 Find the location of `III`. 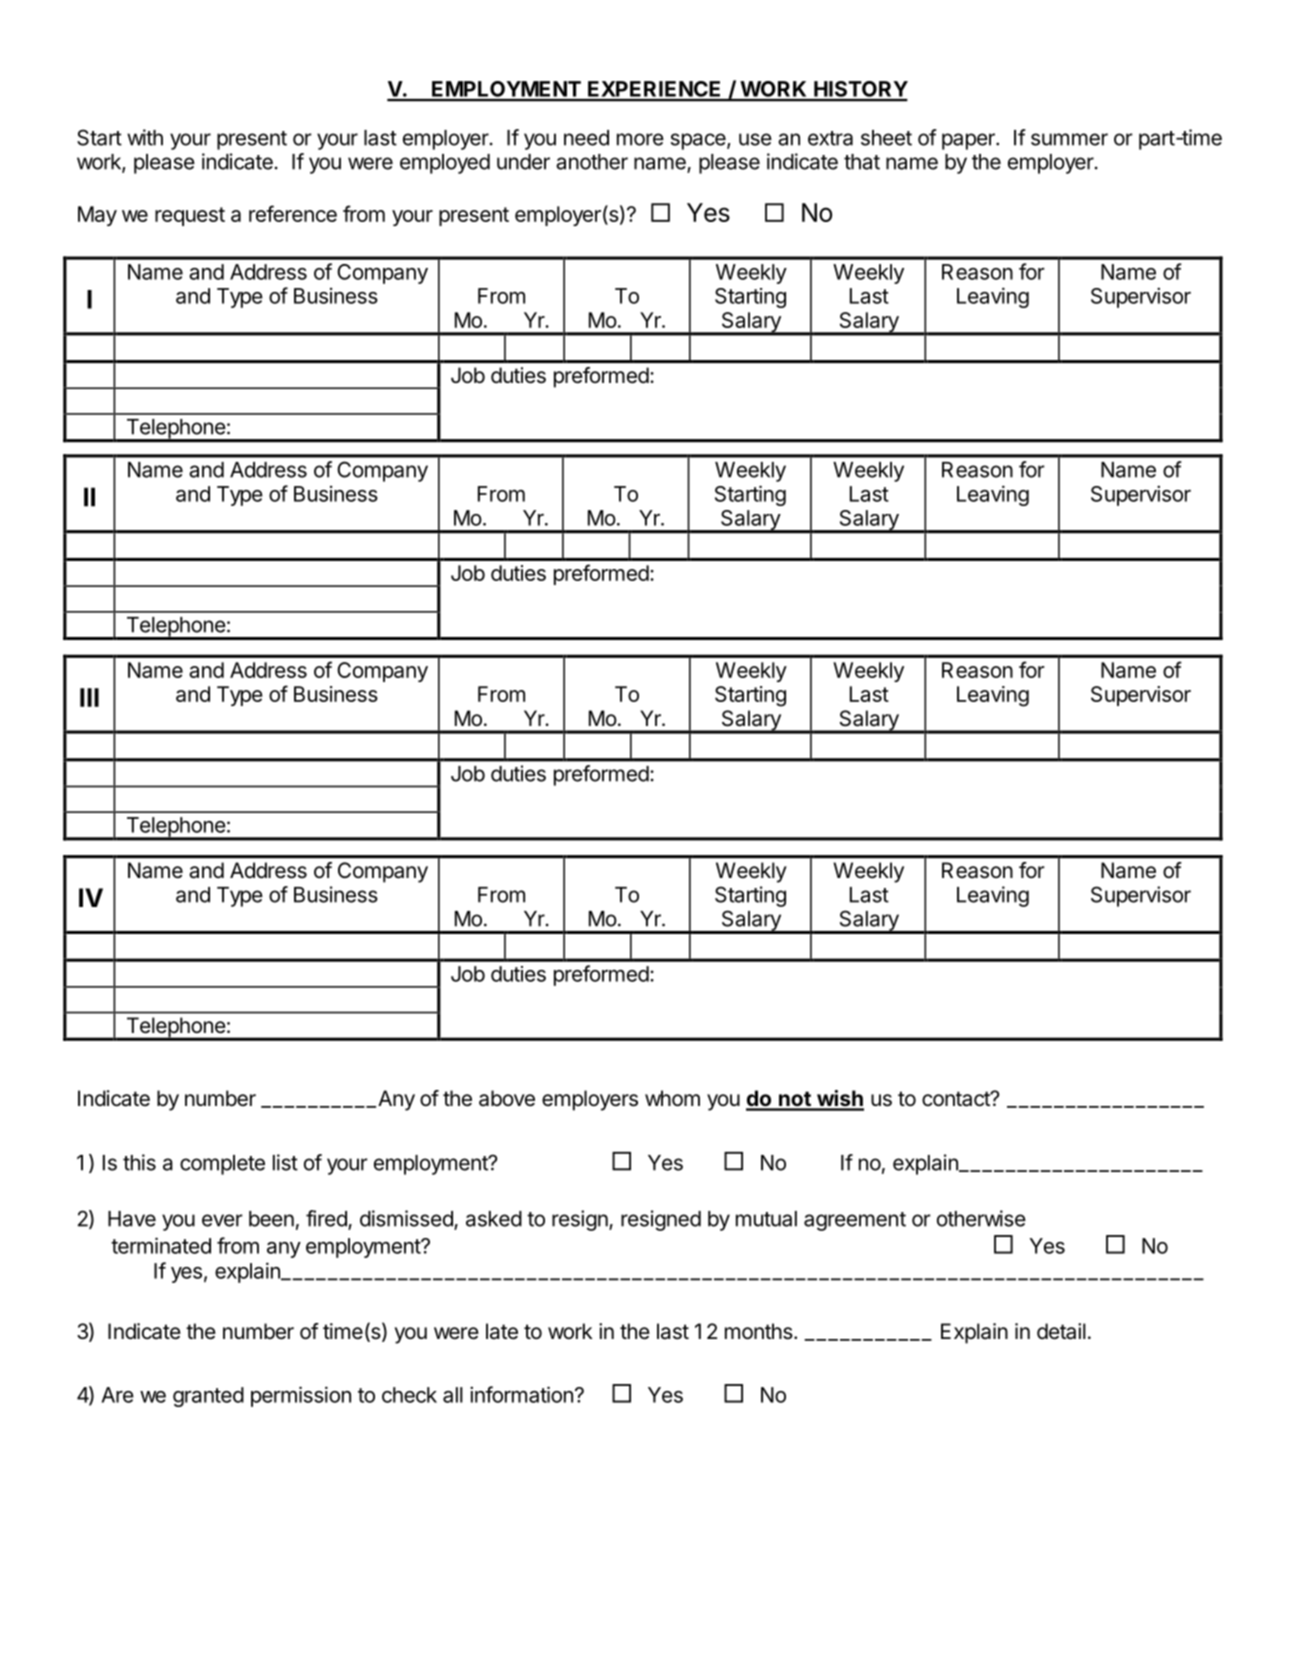

III is located at coordinates (89, 697).
